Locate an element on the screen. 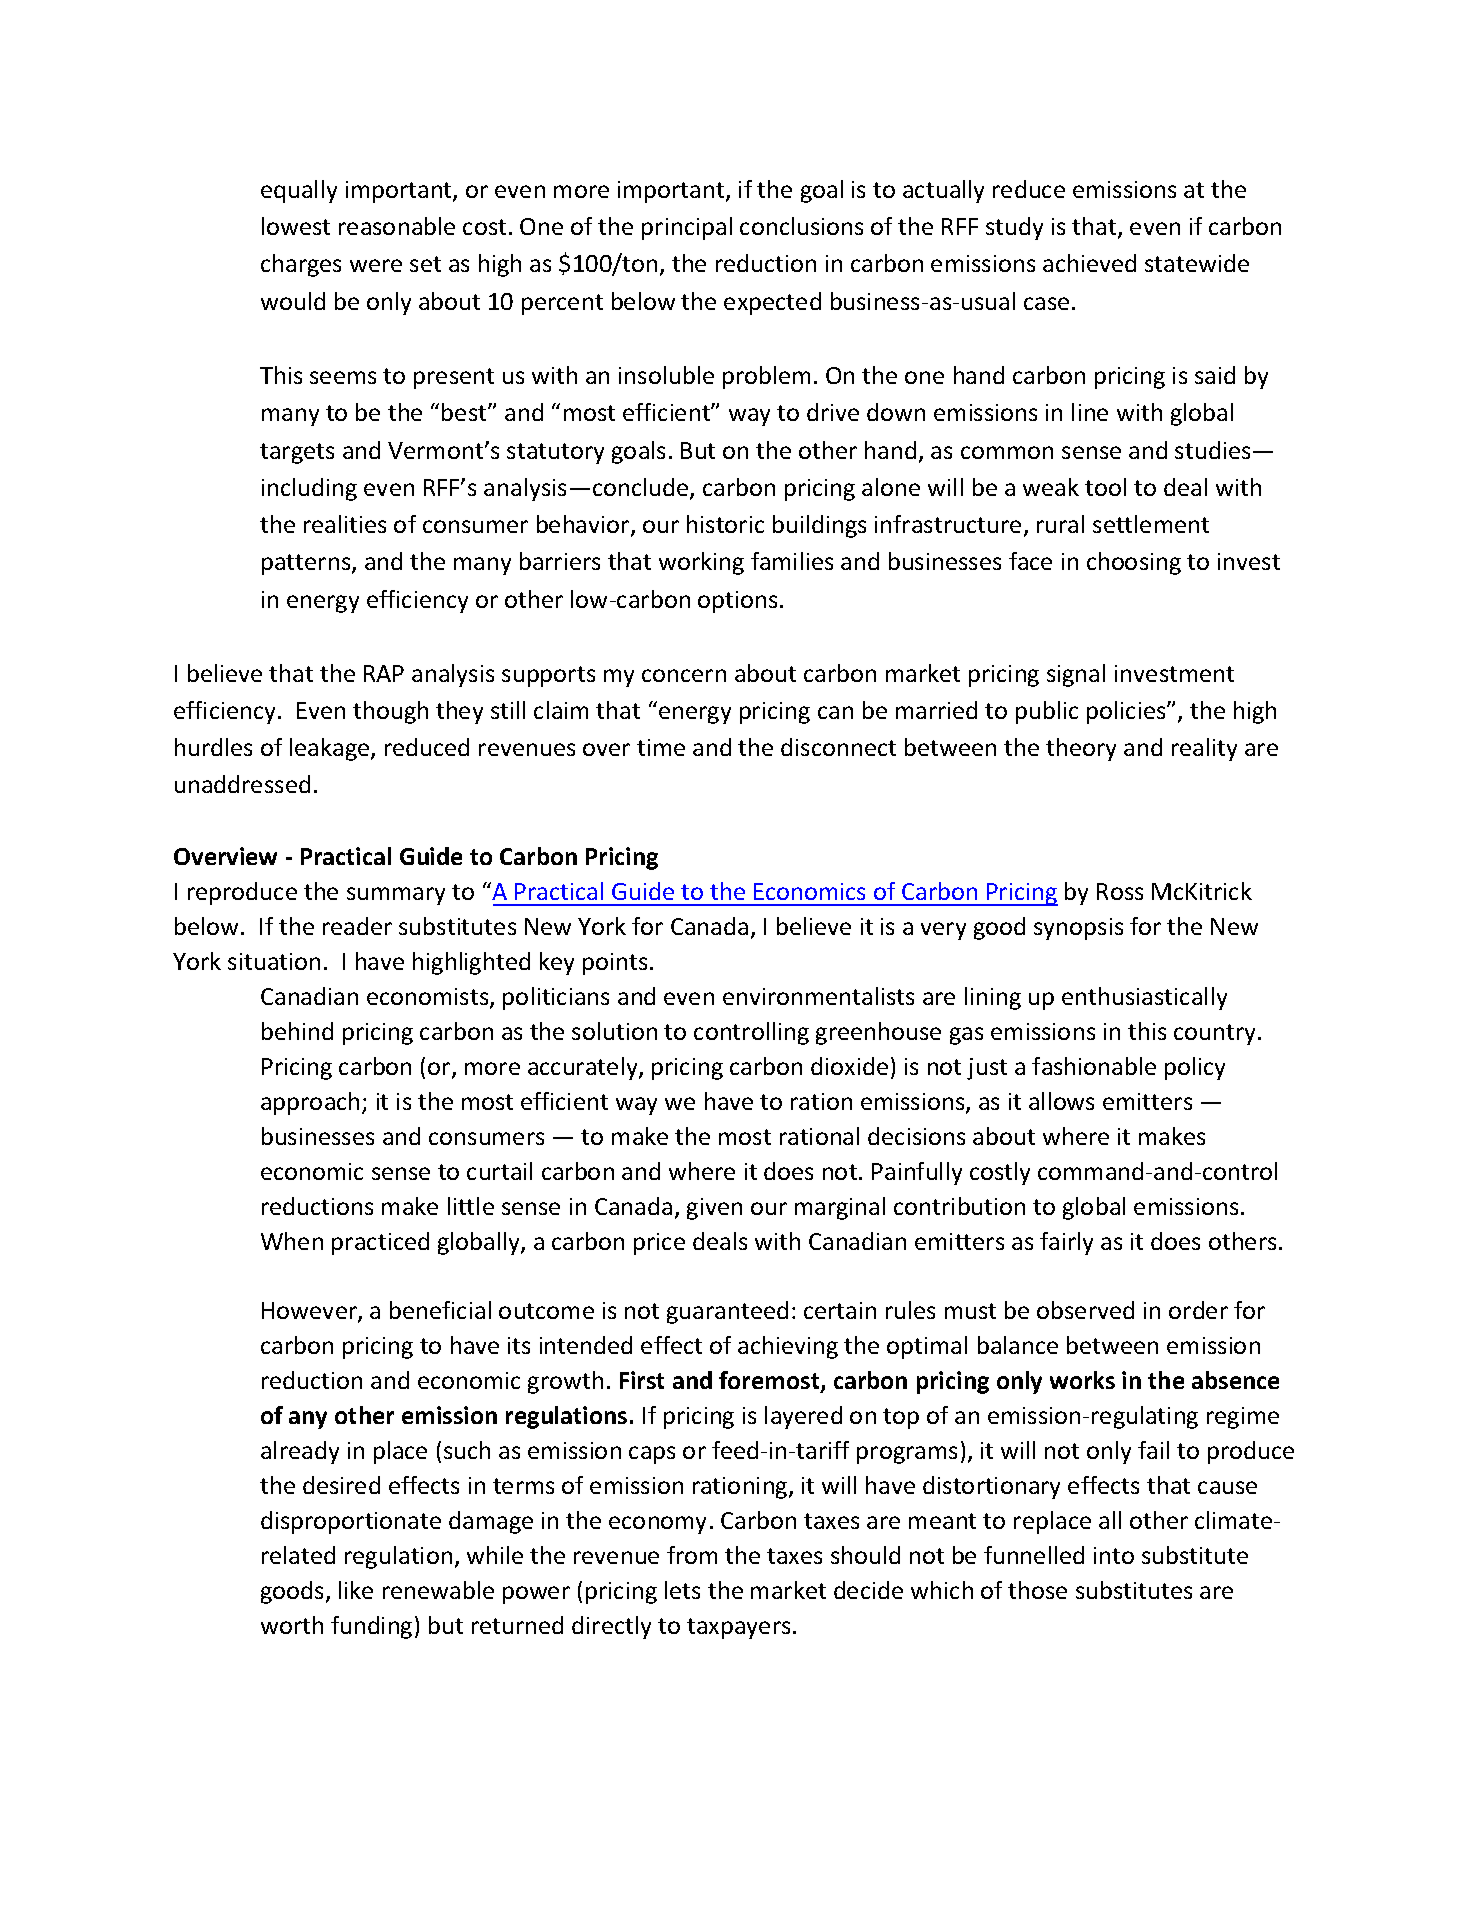 This screenshot has width=1474, height=1908. principal is located at coordinates (687, 228).
